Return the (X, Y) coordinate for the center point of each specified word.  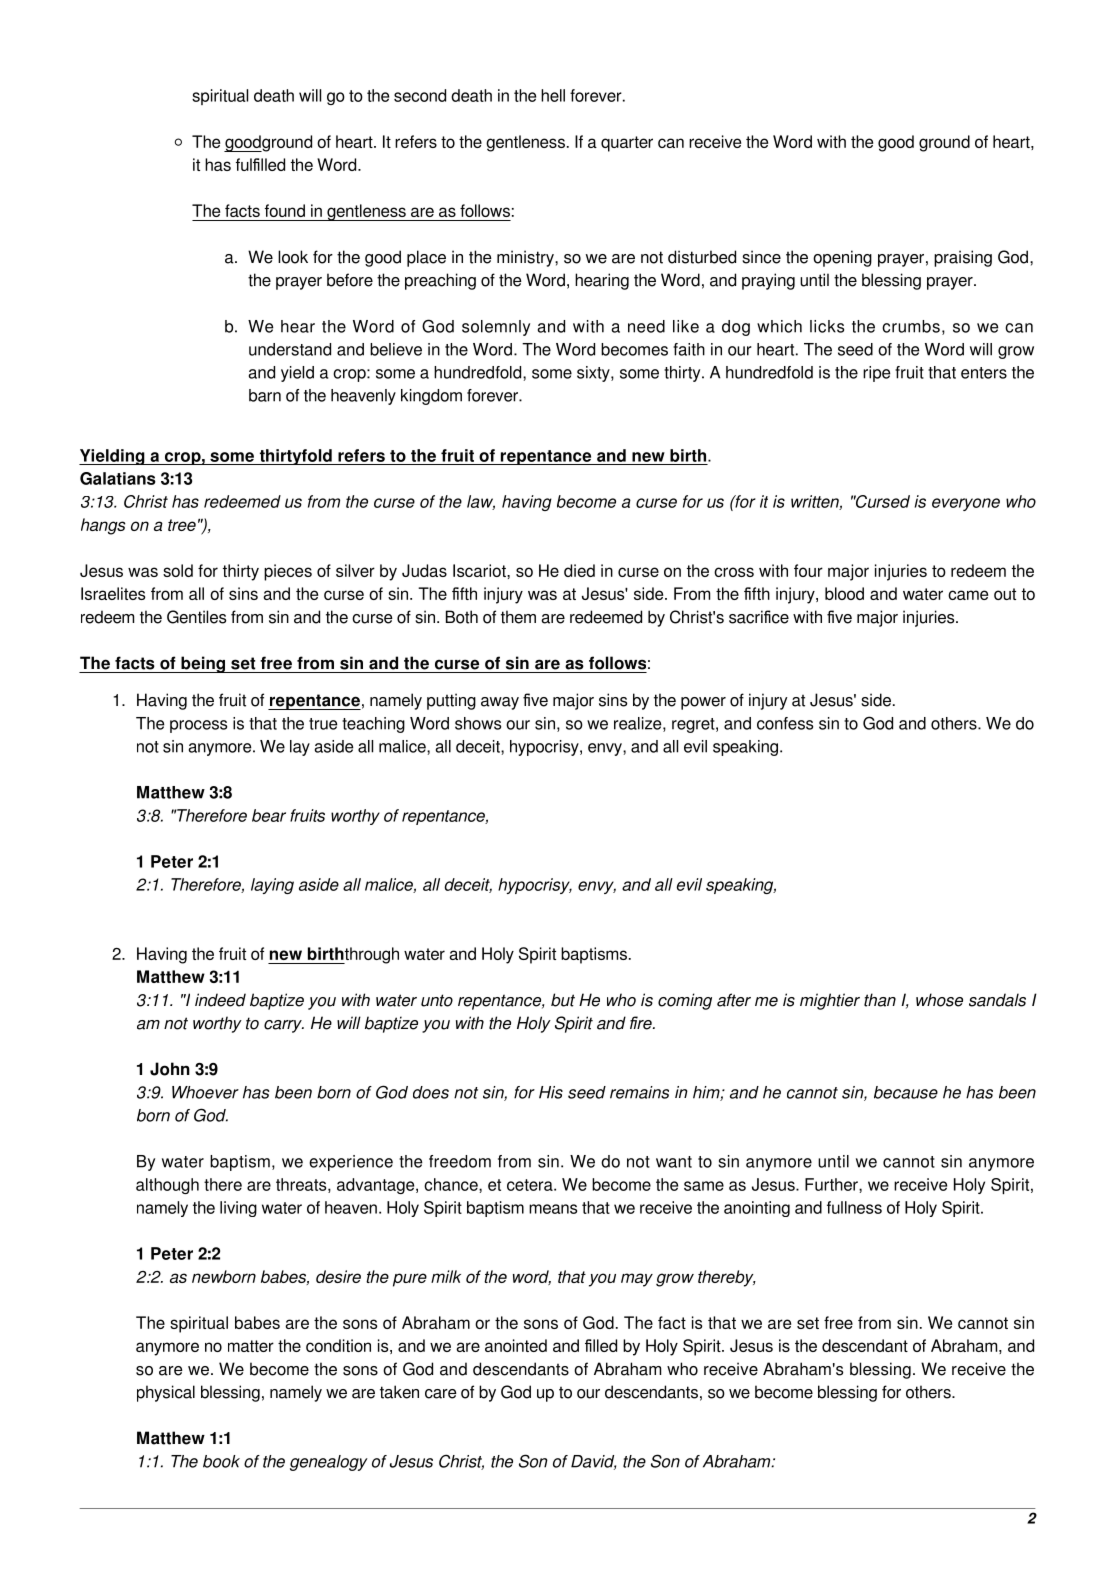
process (198, 726)
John (170, 1069)
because (906, 1092)
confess (785, 723)
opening (842, 258)
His (551, 1092)
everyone (966, 504)
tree (182, 525)
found (285, 210)
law (481, 502)
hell (553, 95)
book (221, 1461)
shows (478, 723)
